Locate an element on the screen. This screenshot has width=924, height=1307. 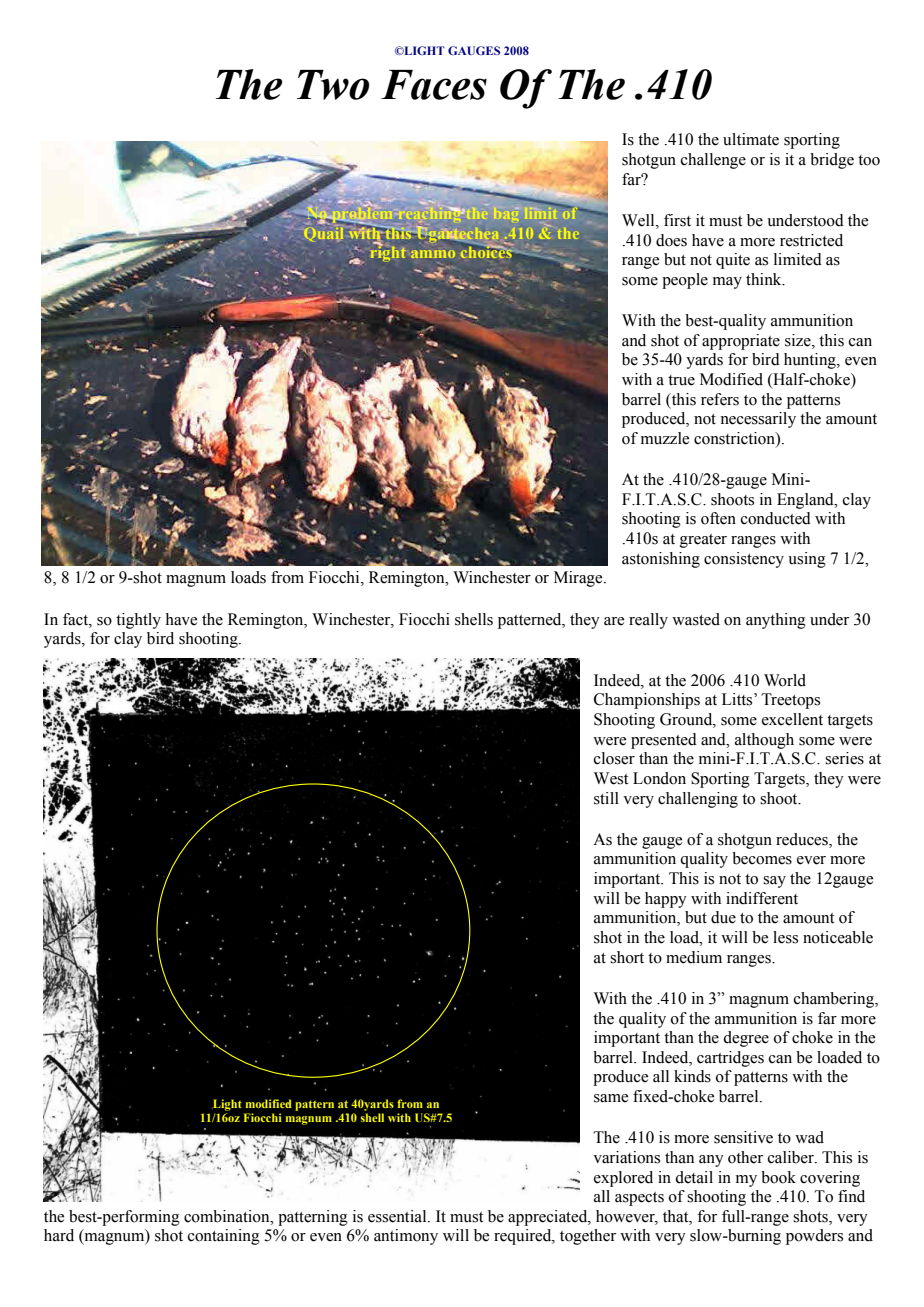
short is located at coordinates (627, 957).
